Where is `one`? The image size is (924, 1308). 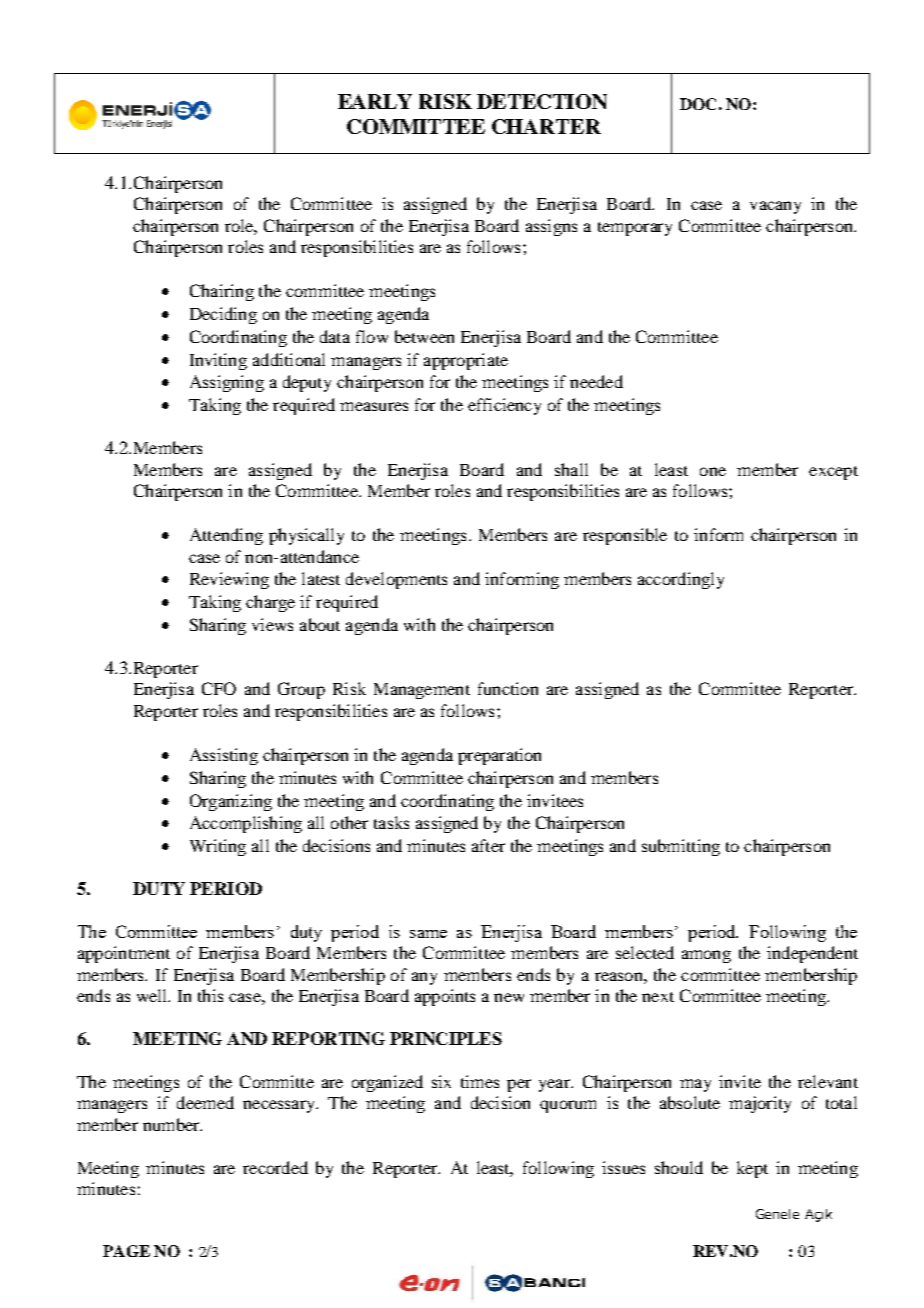 one is located at coordinates (713, 471).
